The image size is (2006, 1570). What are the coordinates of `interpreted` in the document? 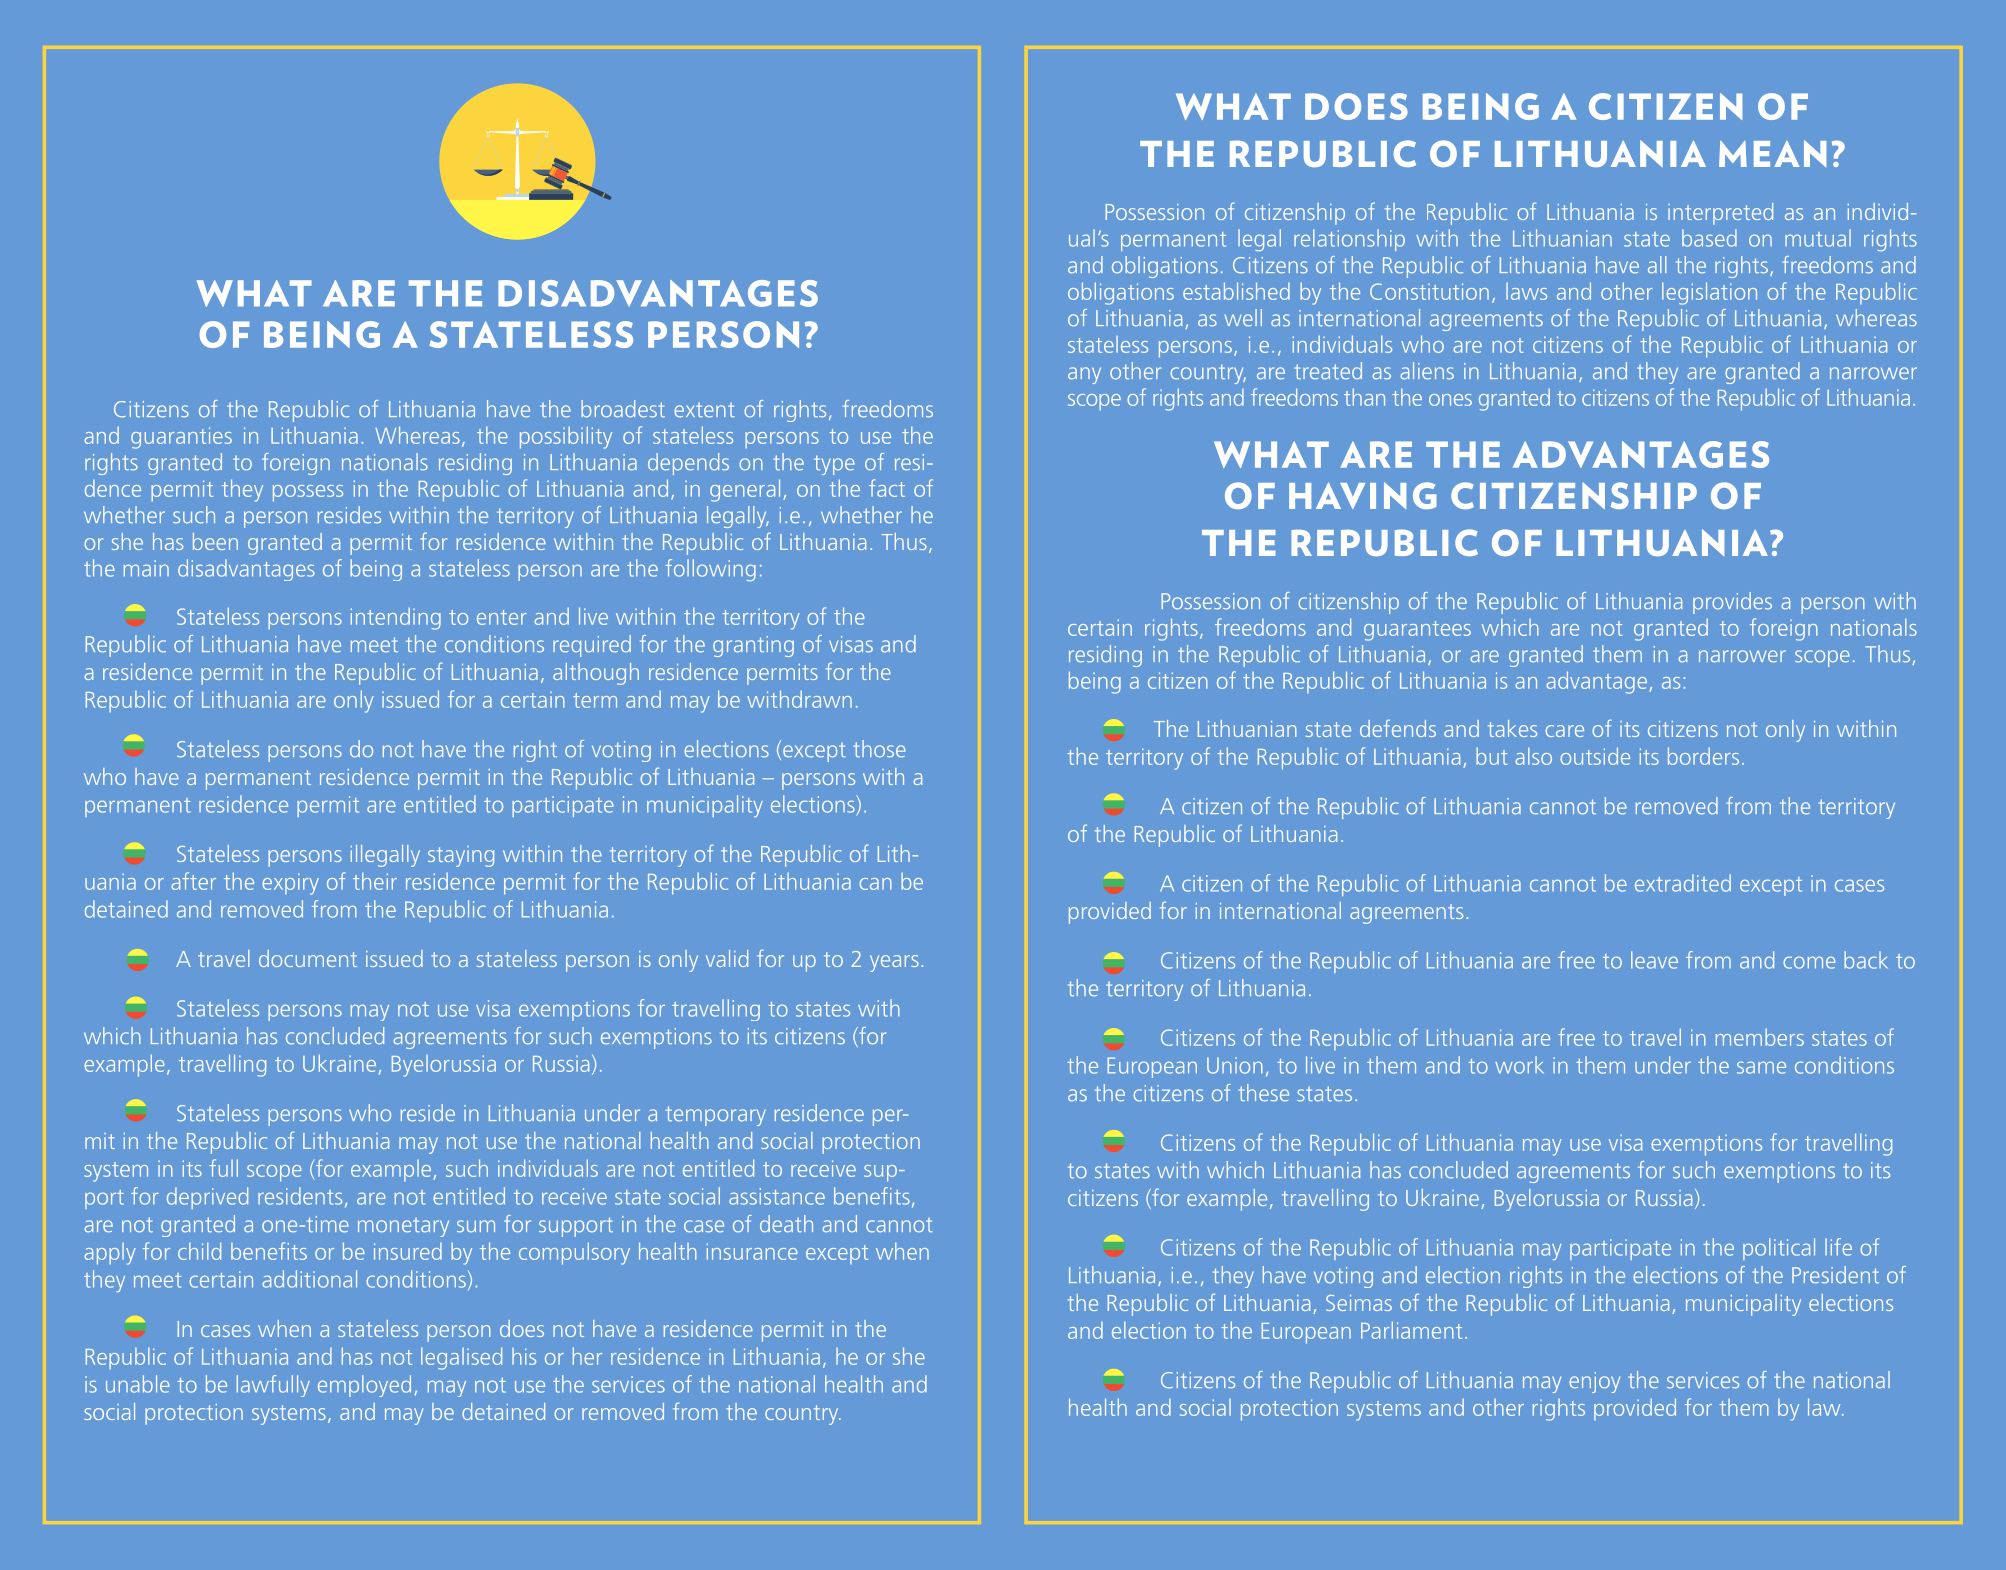 It's located at (1720, 214).
